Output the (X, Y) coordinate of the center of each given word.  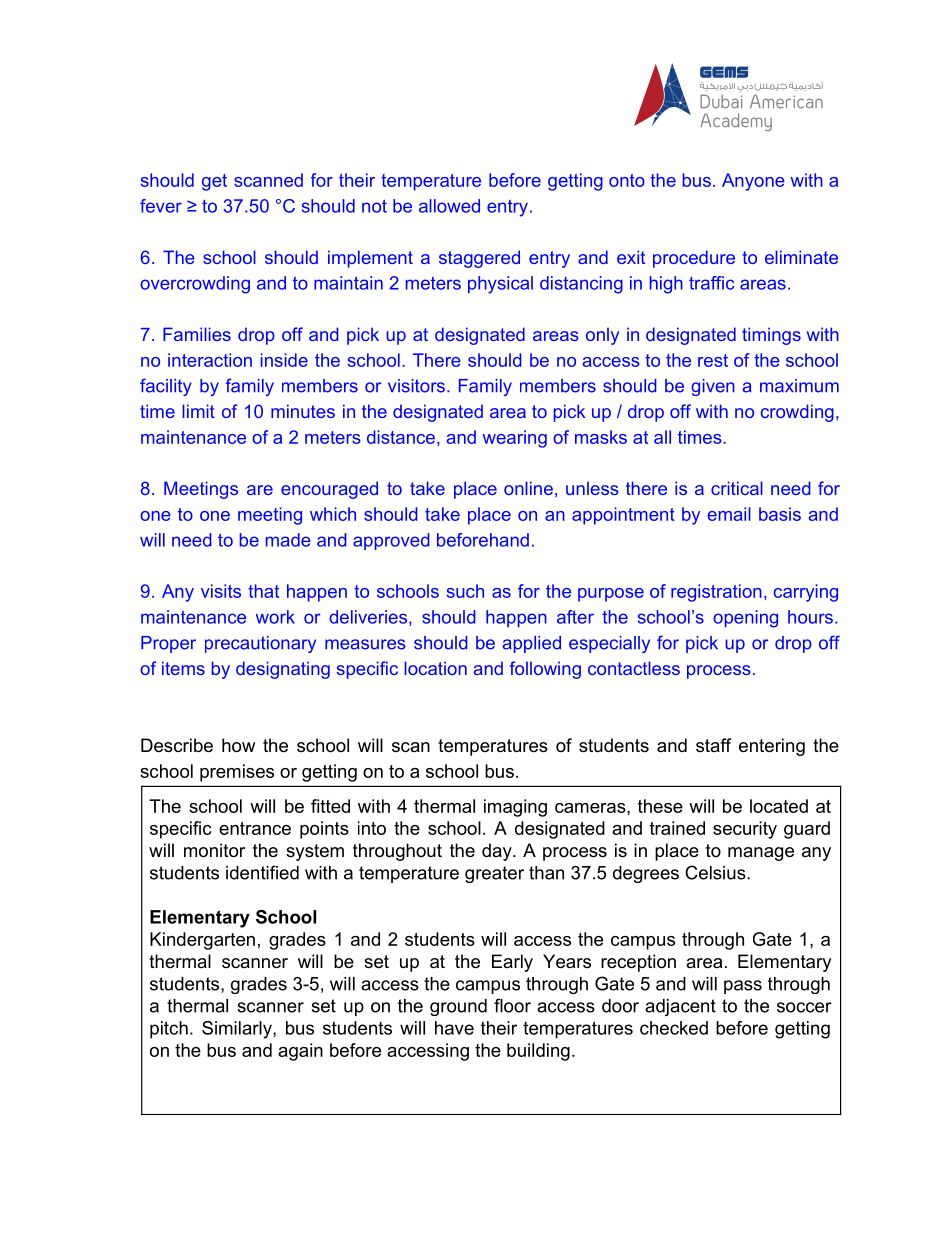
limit (198, 411)
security (745, 830)
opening (745, 619)
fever (161, 206)
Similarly (238, 1030)
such (465, 591)
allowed (449, 206)
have (454, 1028)
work (275, 617)
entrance (255, 828)
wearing (515, 439)
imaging (515, 808)
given (713, 387)
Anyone (753, 182)
